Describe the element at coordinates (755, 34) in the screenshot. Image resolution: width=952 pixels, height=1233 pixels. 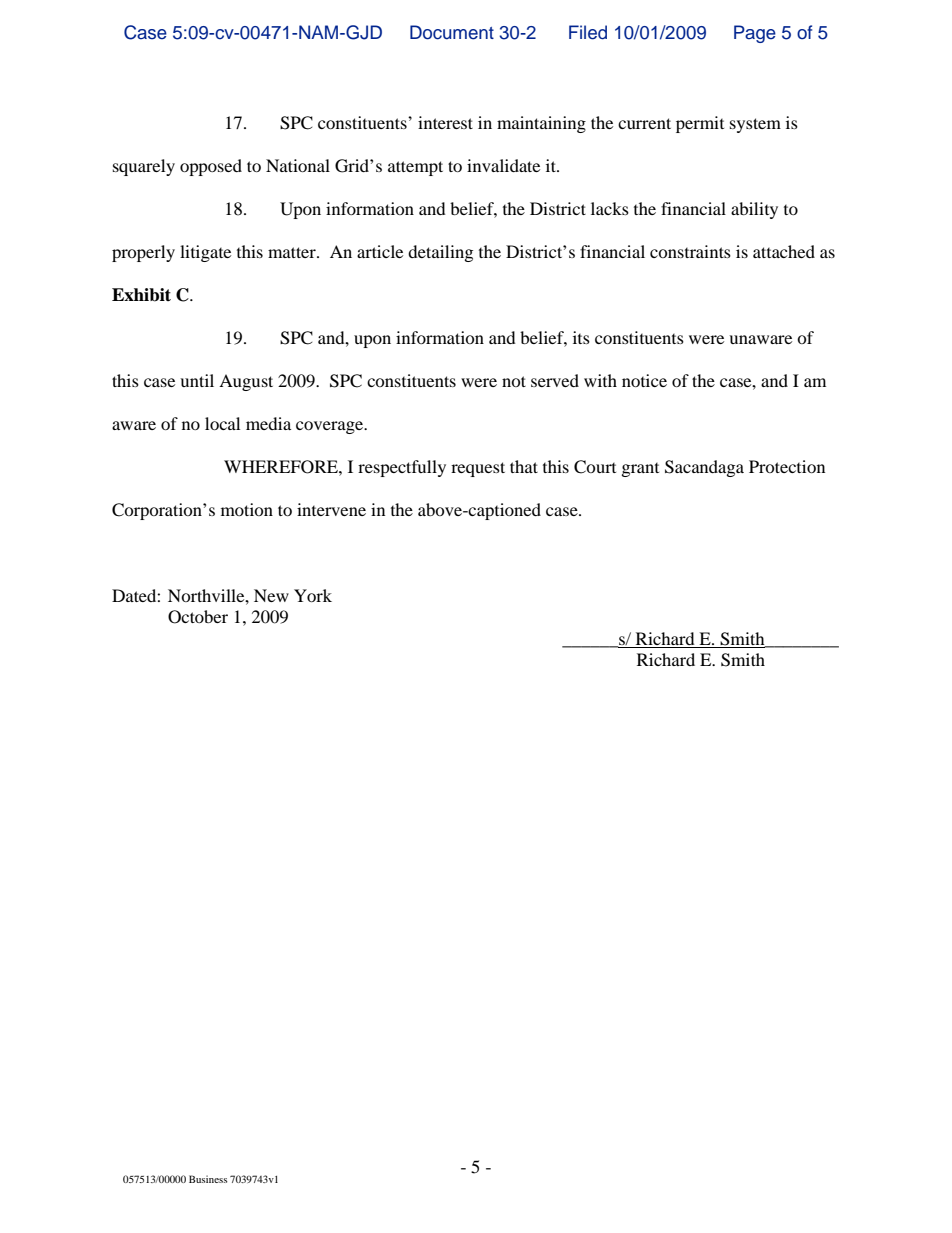
I see `Page` at that location.
